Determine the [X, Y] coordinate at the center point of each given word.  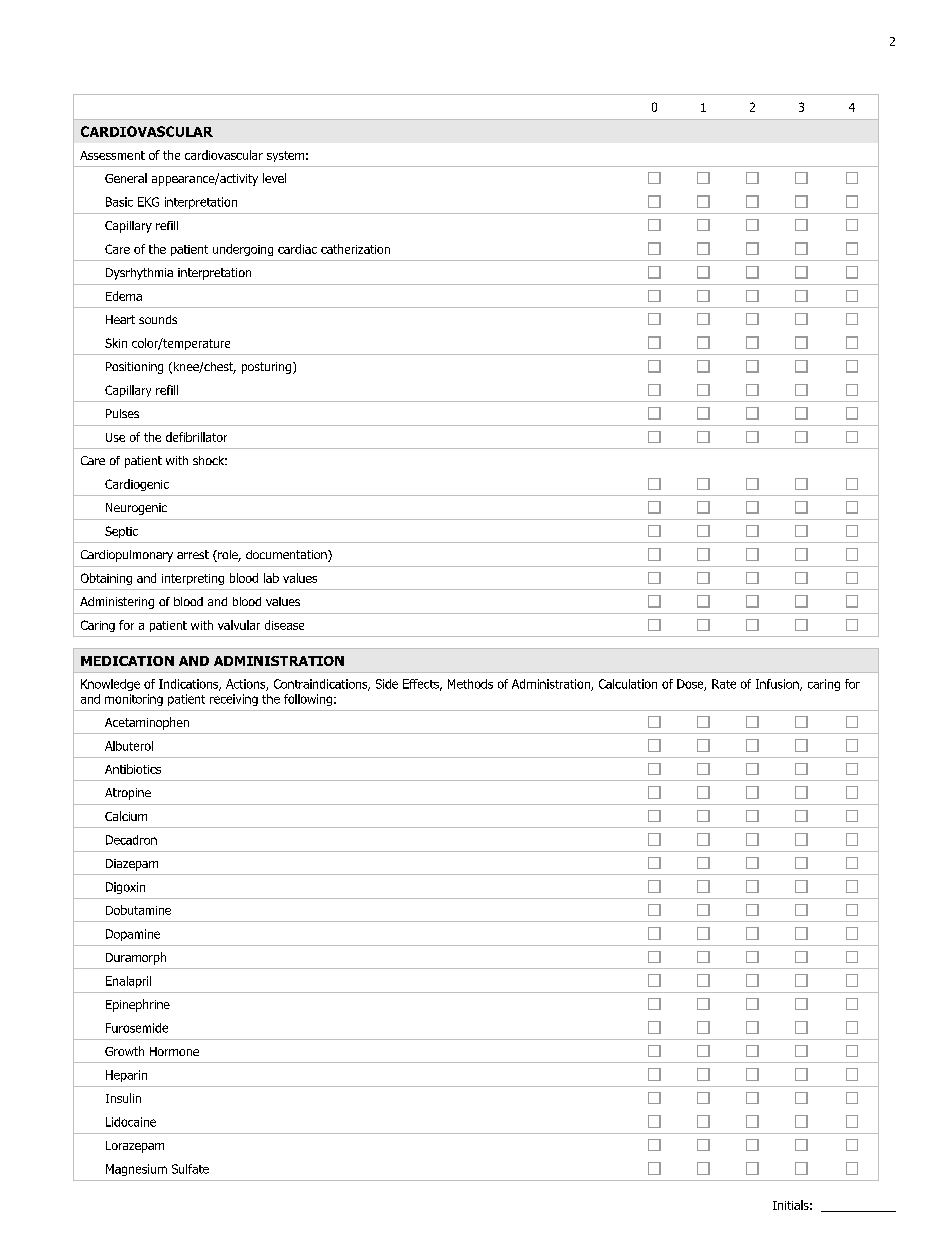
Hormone [174, 1051]
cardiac [297, 249]
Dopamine [133, 935]
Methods [470, 684]
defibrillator [196, 437]
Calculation [628, 684]
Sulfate [190, 1169]
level [274, 178]
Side [387, 684]
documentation [287, 556]
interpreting [193, 579]
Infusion [778, 685]
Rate [724, 684]
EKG [148, 202]
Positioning [134, 368]
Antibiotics [133, 769]
